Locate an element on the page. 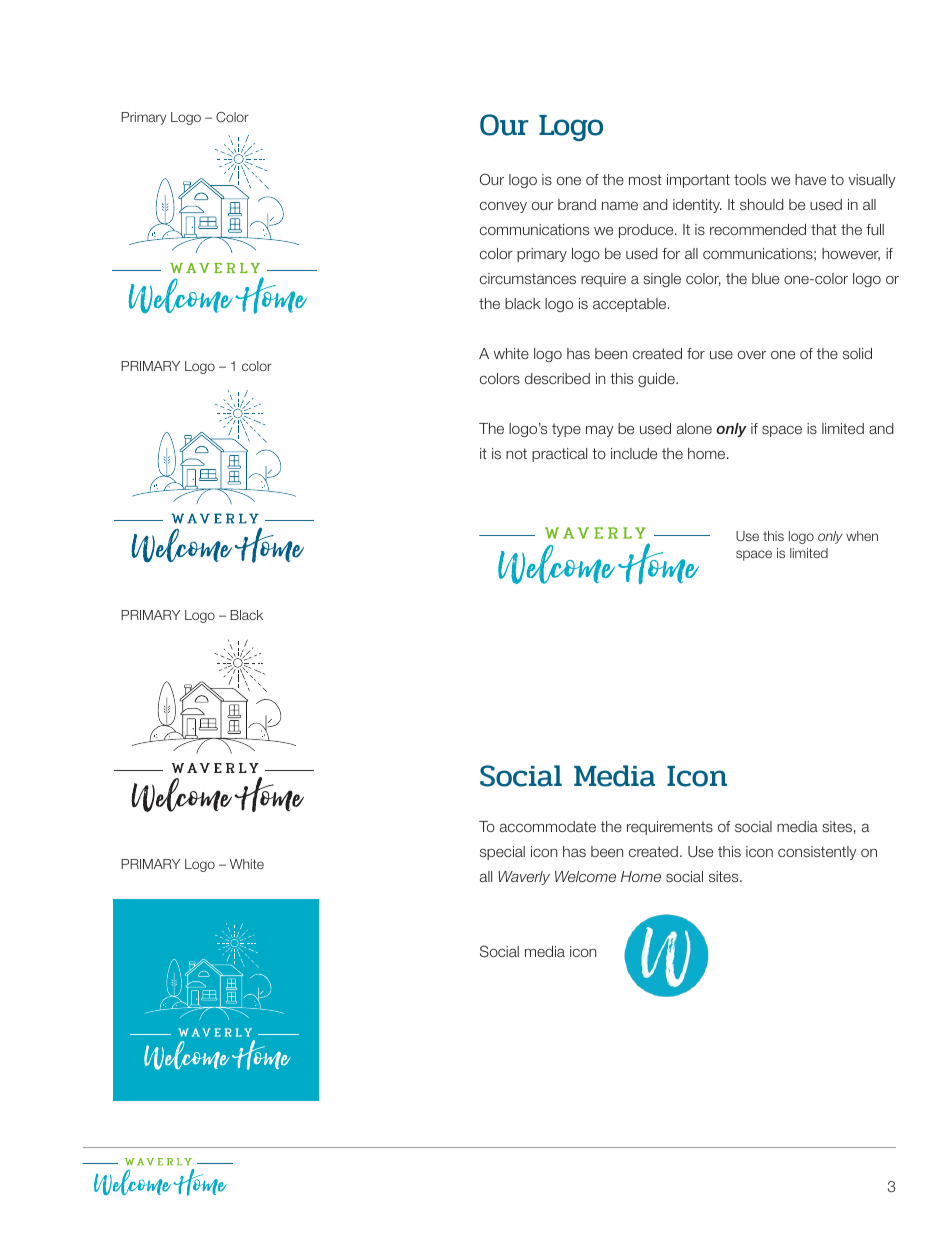 The image size is (952, 1233). identity is located at coordinates (697, 206).
